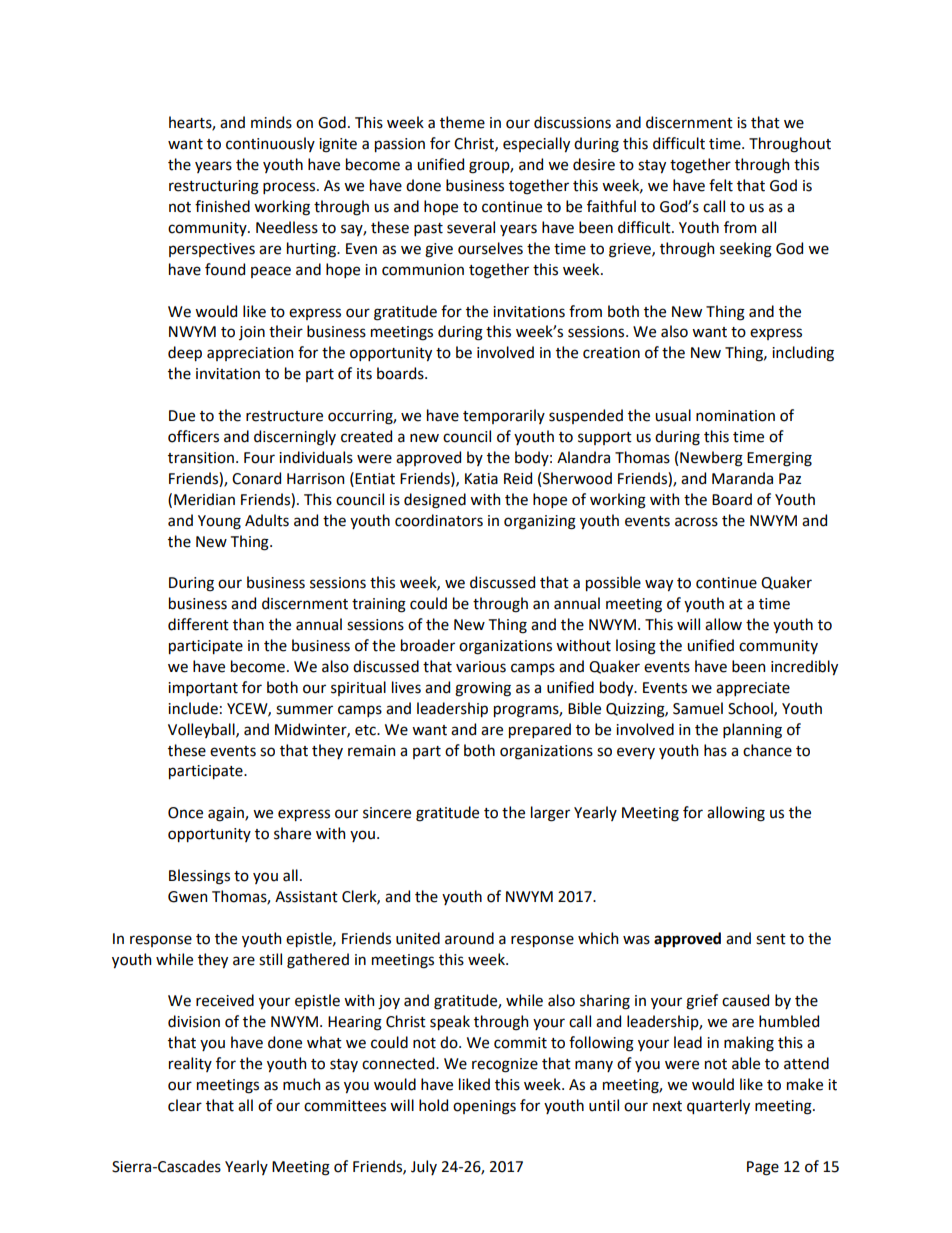 The height and width of the screenshot is (1233, 952). What do you see at coordinates (484, 1107) in the screenshot?
I see `openings` at bounding box center [484, 1107].
